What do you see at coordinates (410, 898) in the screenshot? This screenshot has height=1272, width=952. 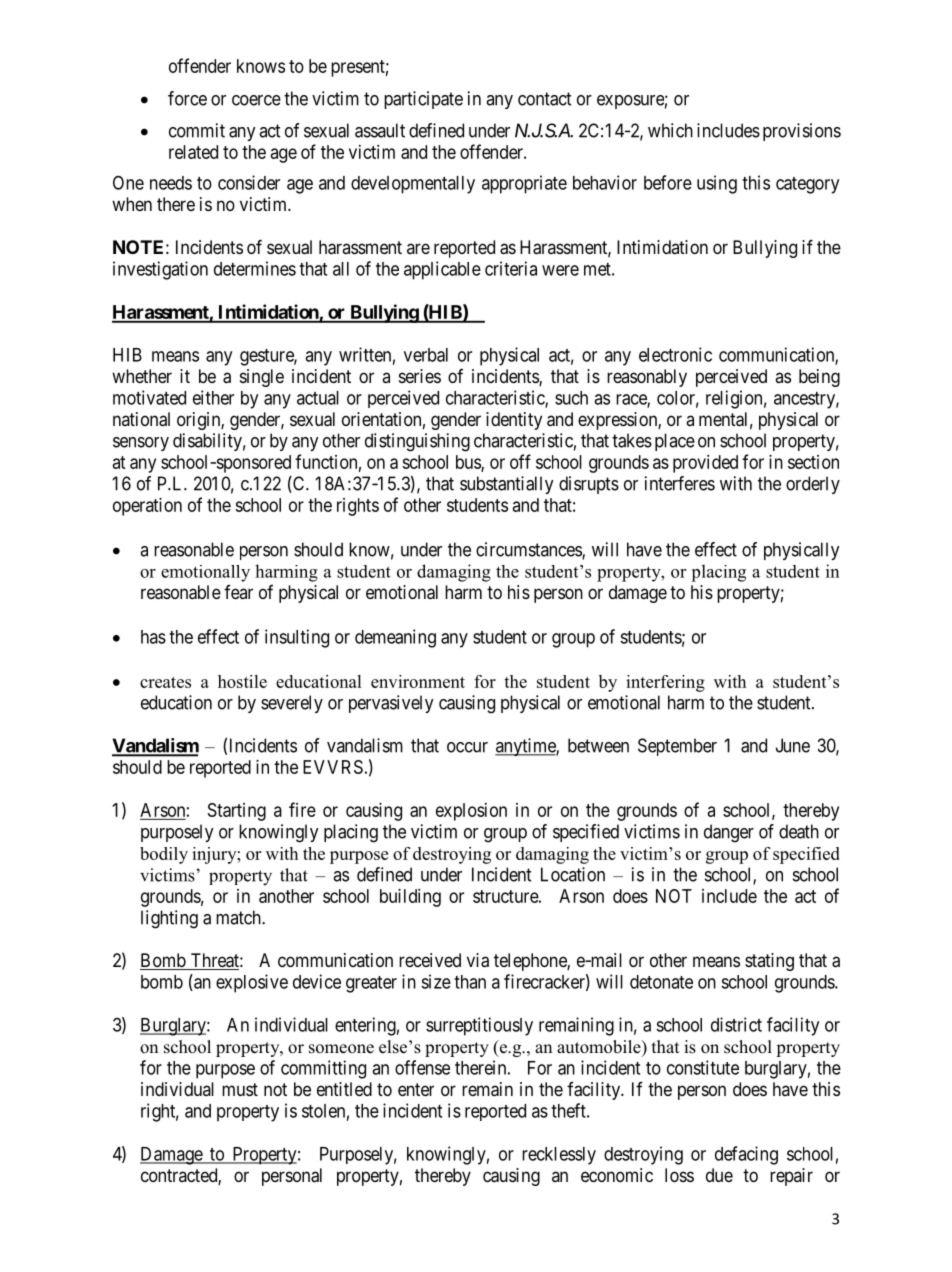 I see `building` at bounding box center [410, 898].
